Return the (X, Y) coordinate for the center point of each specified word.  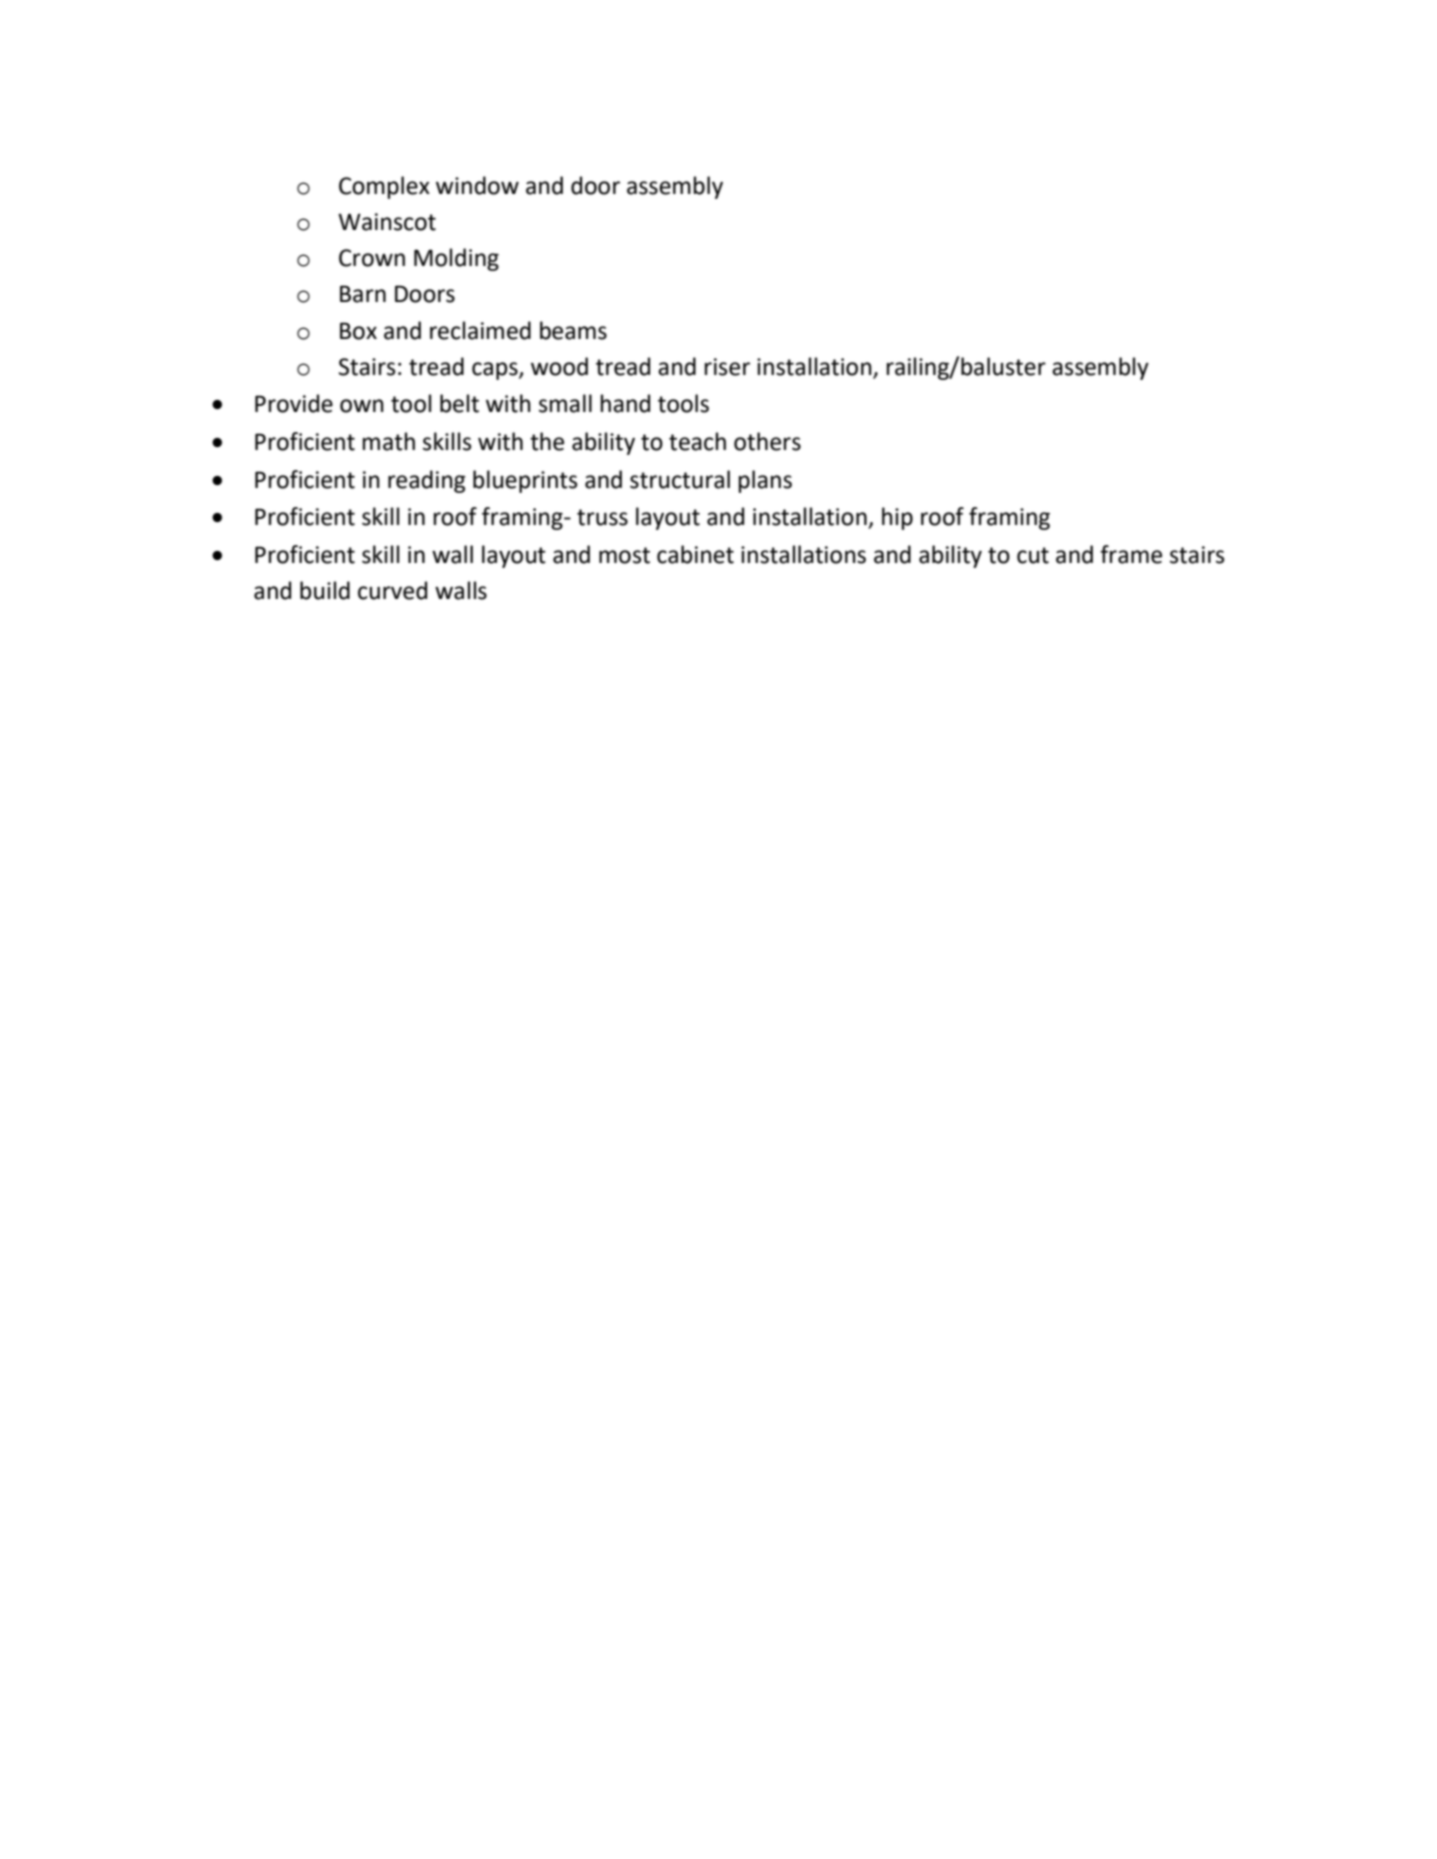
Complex (384, 187)
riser (727, 367)
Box (358, 331)
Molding (456, 259)
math (389, 441)
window (477, 185)
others (767, 441)
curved (392, 590)
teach (697, 441)
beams (573, 330)
